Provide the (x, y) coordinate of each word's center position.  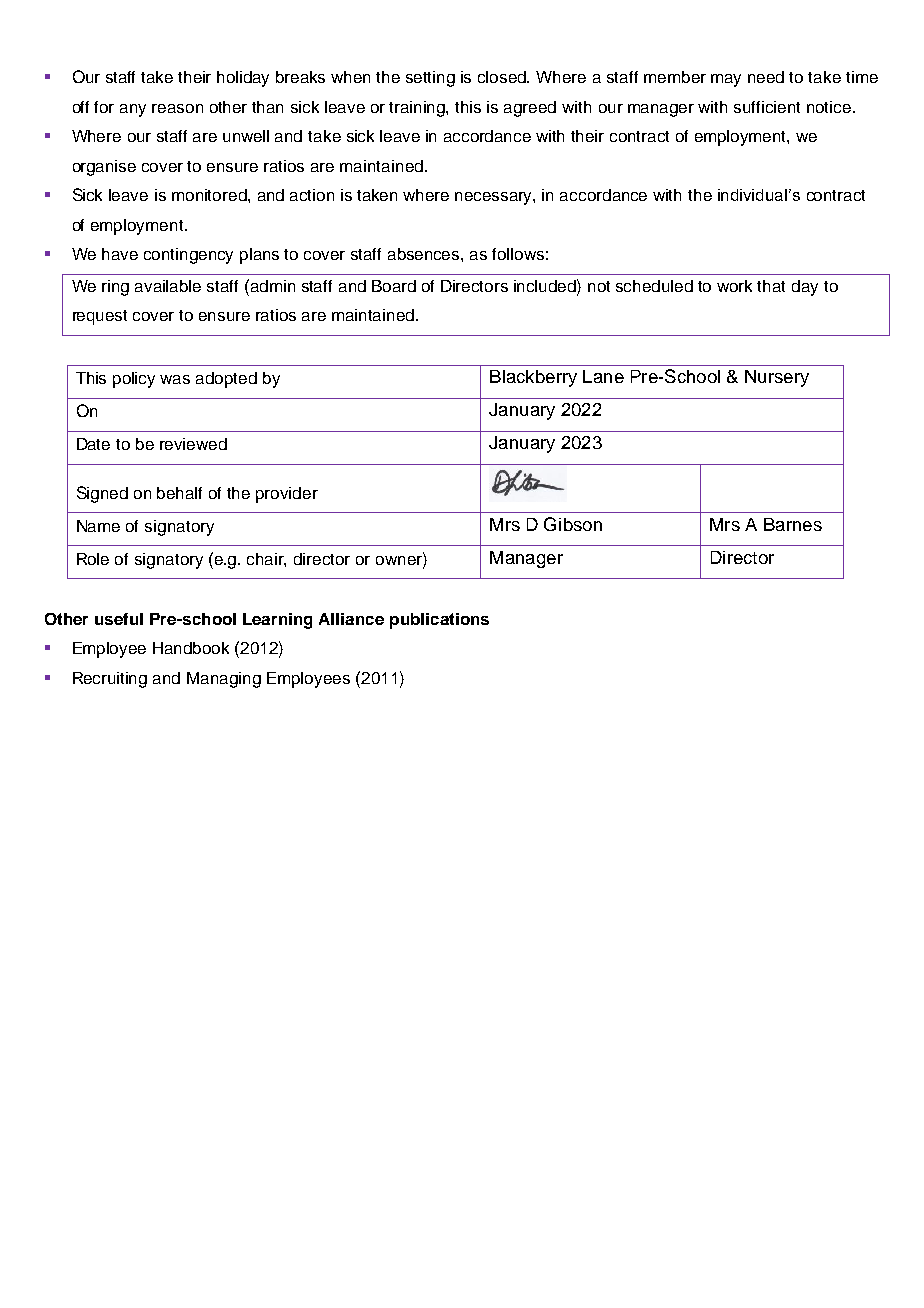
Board (394, 286)
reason (177, 108)
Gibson (573, 524)
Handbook (191, 648)
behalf (179, 493)
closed (503, 77)
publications (439, 621)
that (771, 286)
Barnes (793, 524)
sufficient (767, 107)
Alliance (351, 619)
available (168, 286)
